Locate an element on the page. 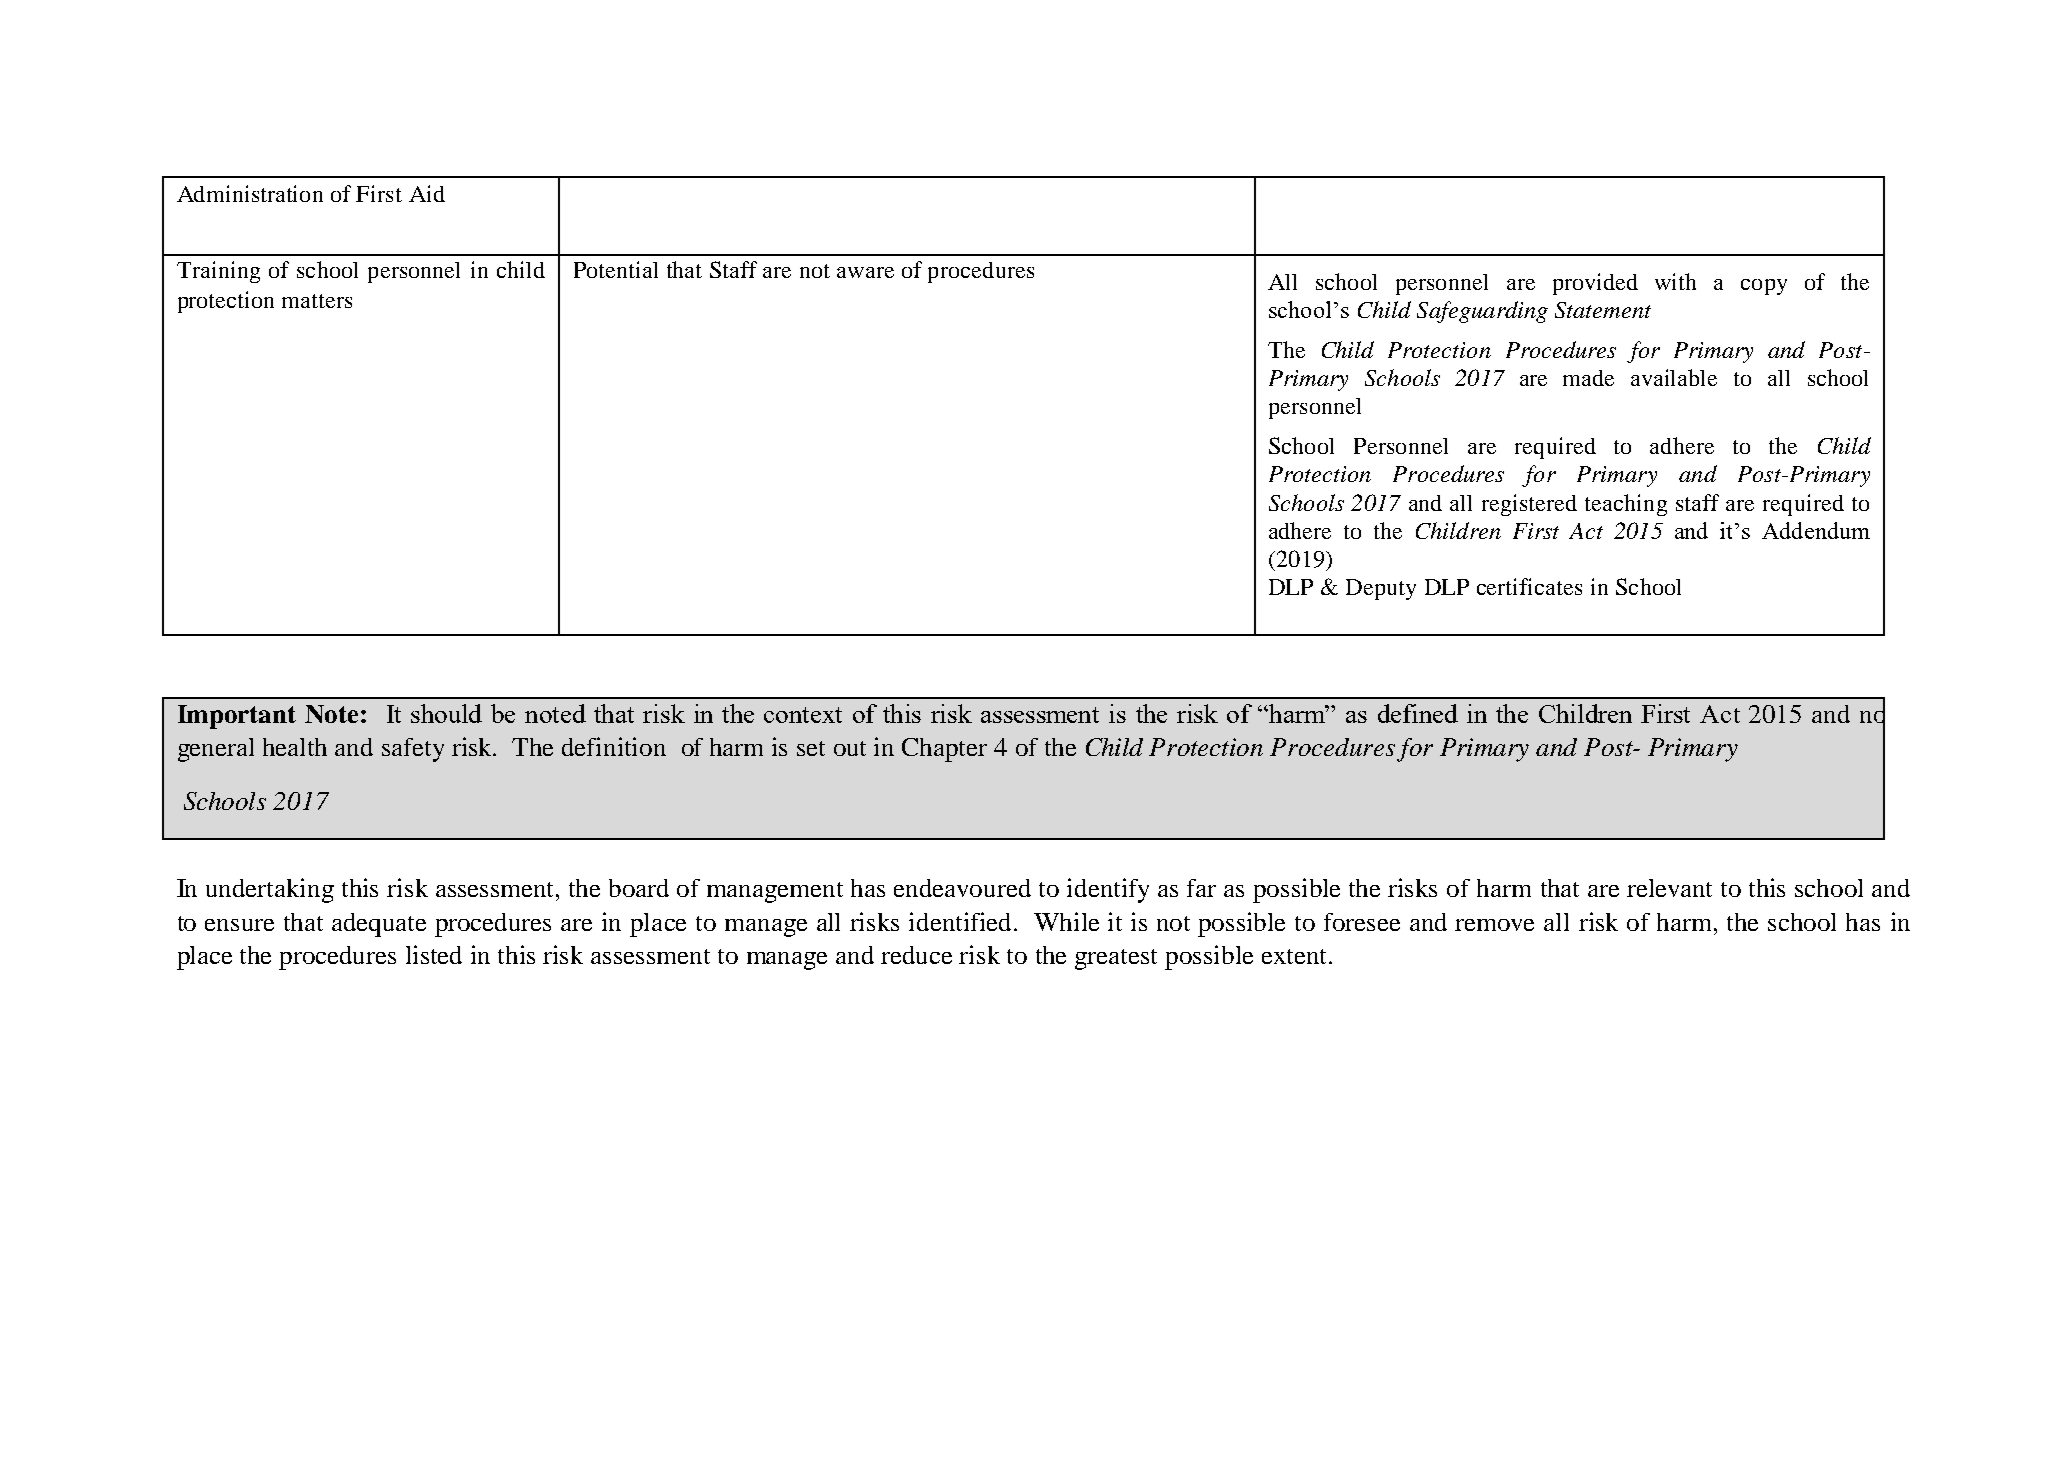  should is located at coordinates (446, 713).
